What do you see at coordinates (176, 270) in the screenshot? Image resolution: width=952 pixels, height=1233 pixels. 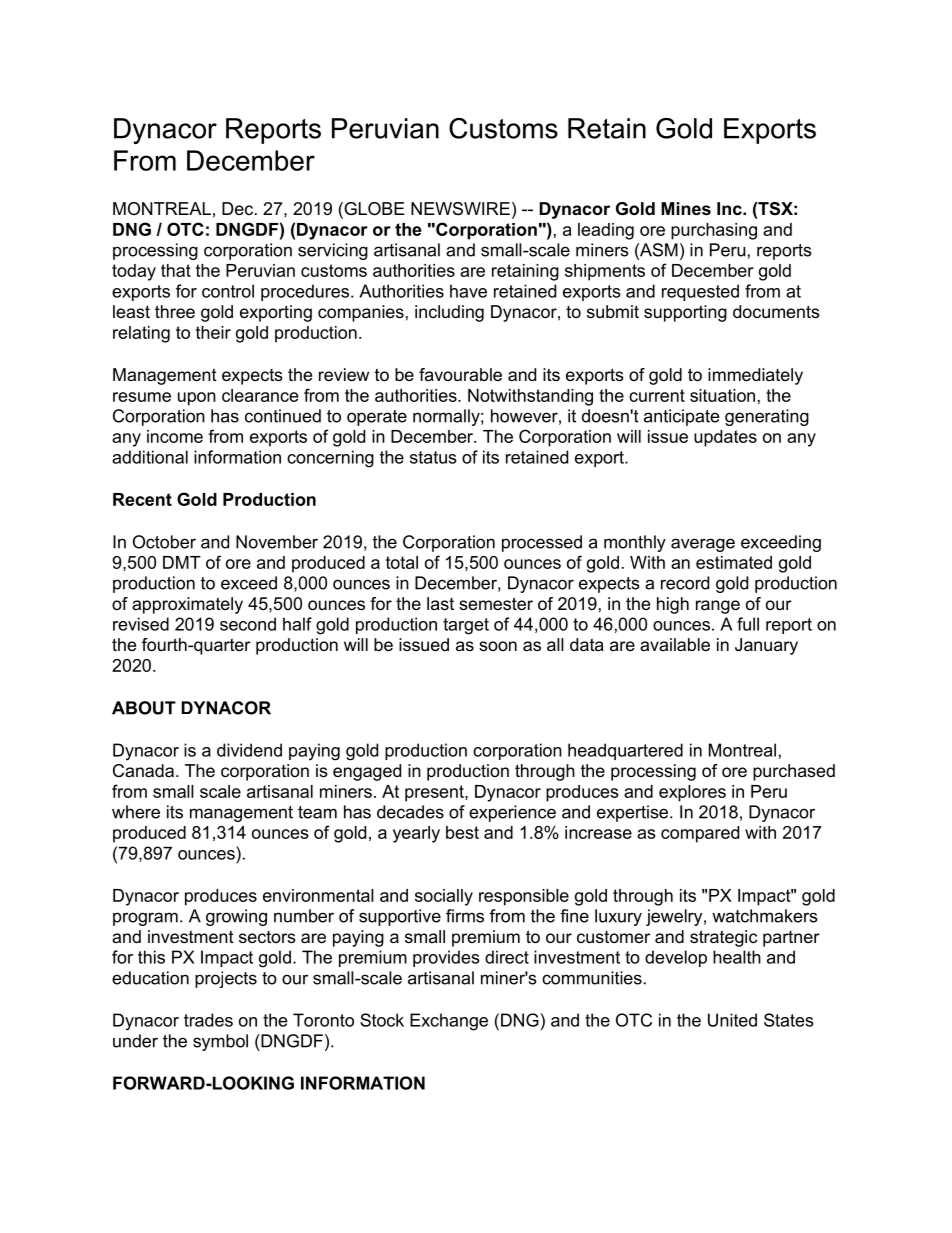 I see `that` at bounding box center [176, 270].
